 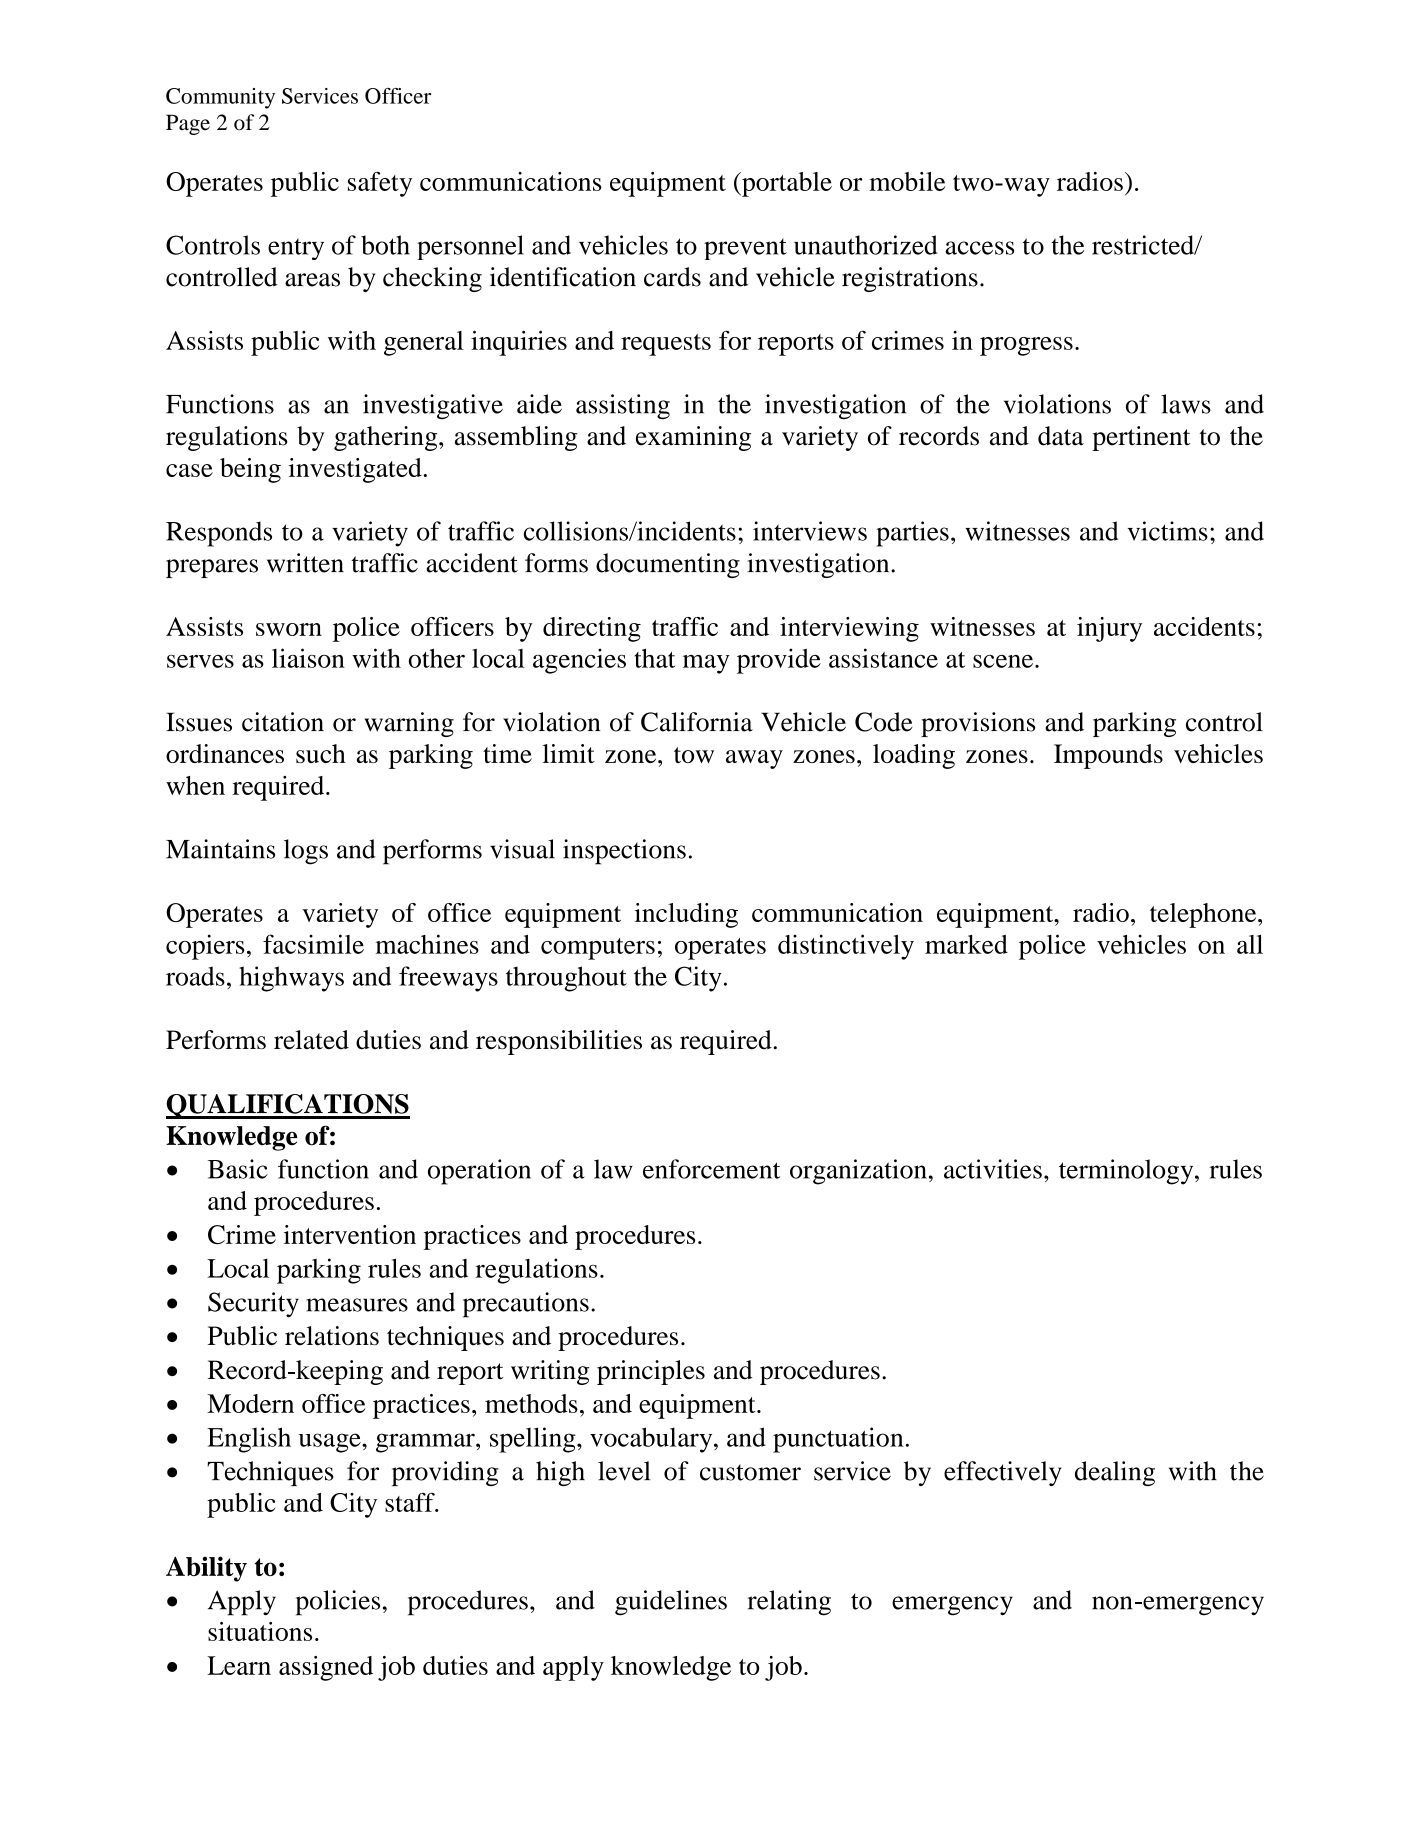 I want to click on access, so click(x=979, y=248).
